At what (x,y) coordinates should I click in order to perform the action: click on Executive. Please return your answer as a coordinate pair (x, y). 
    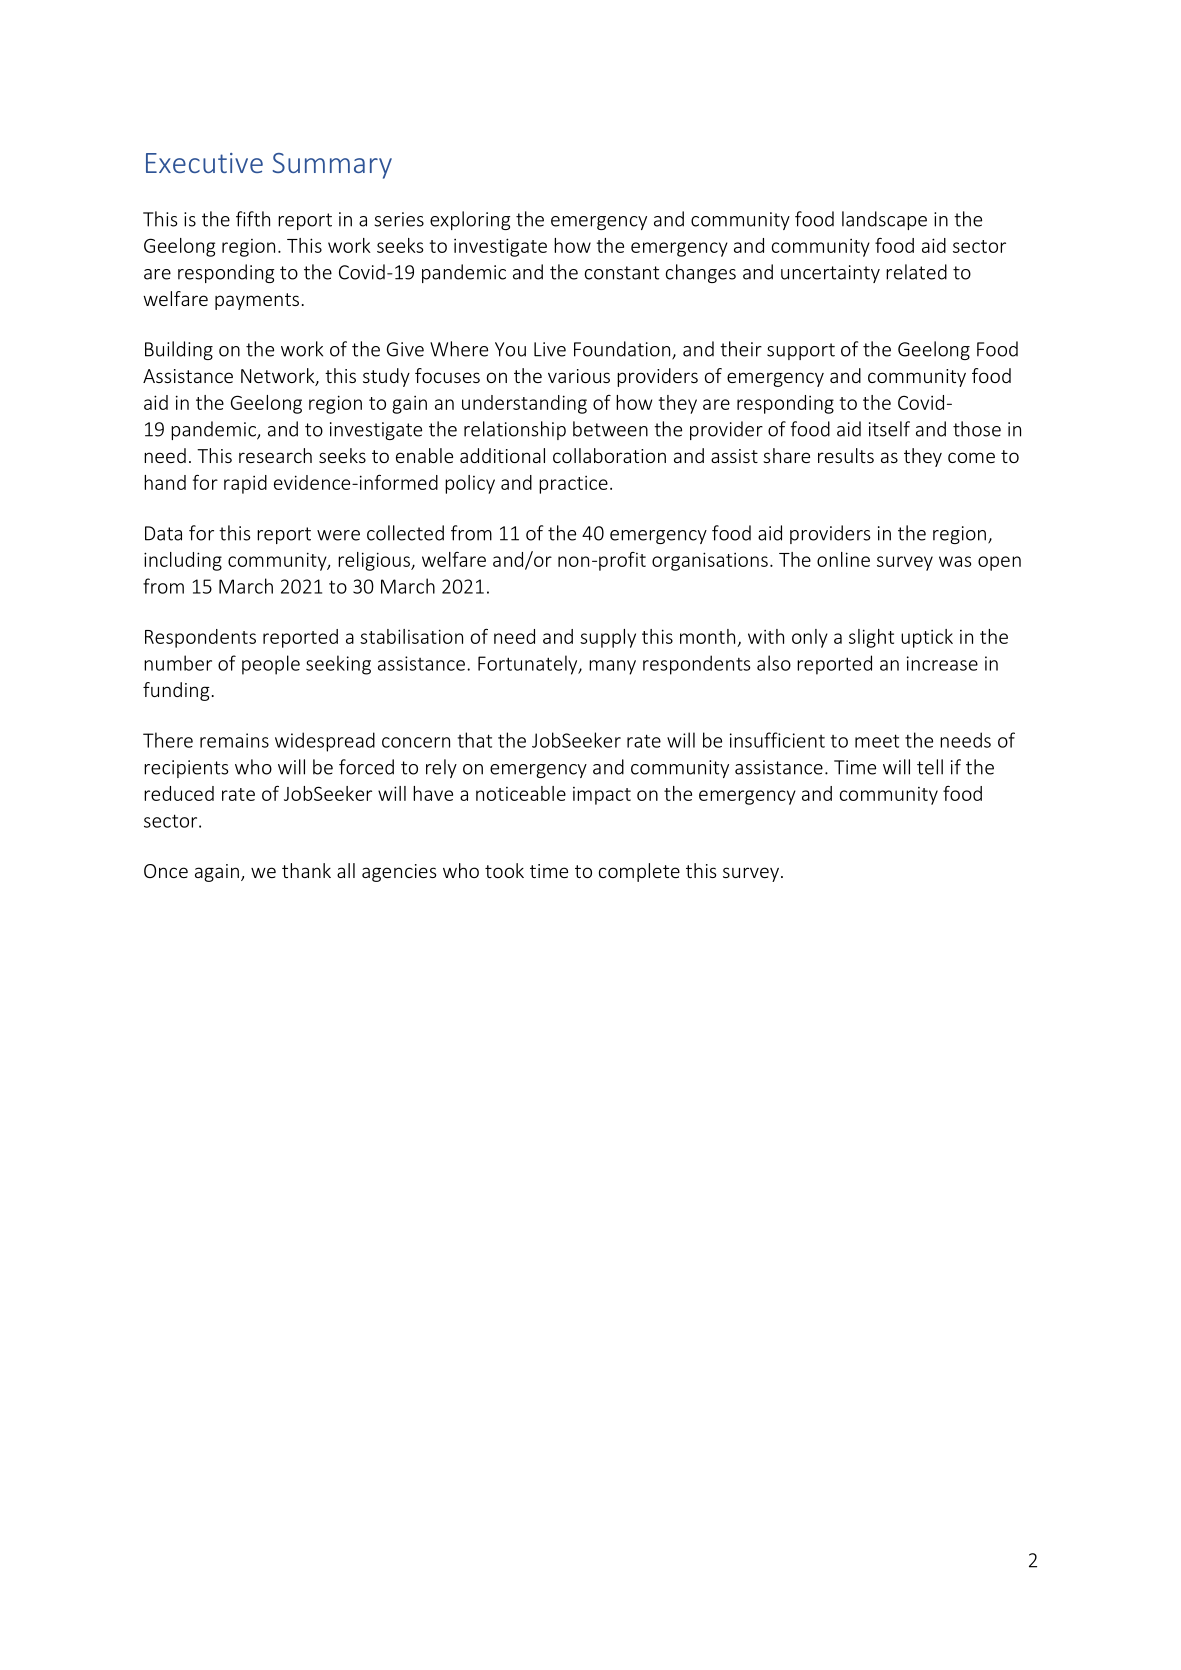
    Looking at the image, I should click on (204, 163).
